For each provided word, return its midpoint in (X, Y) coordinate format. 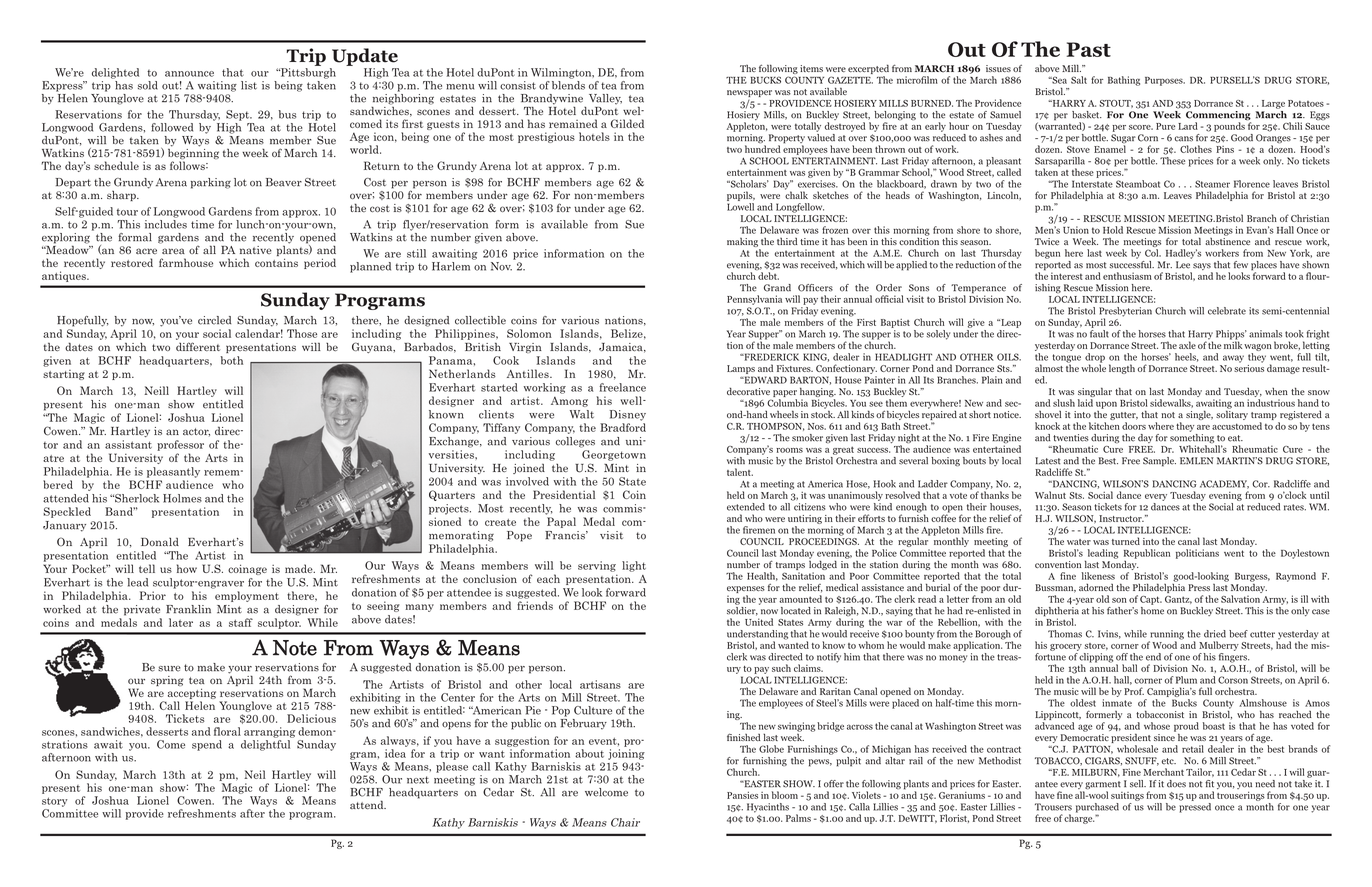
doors (1134, 426)
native (256, 250)
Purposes (1165, 81)
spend (207, 745)
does (1176, 784)
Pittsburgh (307, 73)
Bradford (623, 427)
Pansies (742, 795)
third (787, 241)
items (811, 68)
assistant (128, 444)
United (759, 622)
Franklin (188, 609)
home (1152, 609)
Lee (1183, 265)
